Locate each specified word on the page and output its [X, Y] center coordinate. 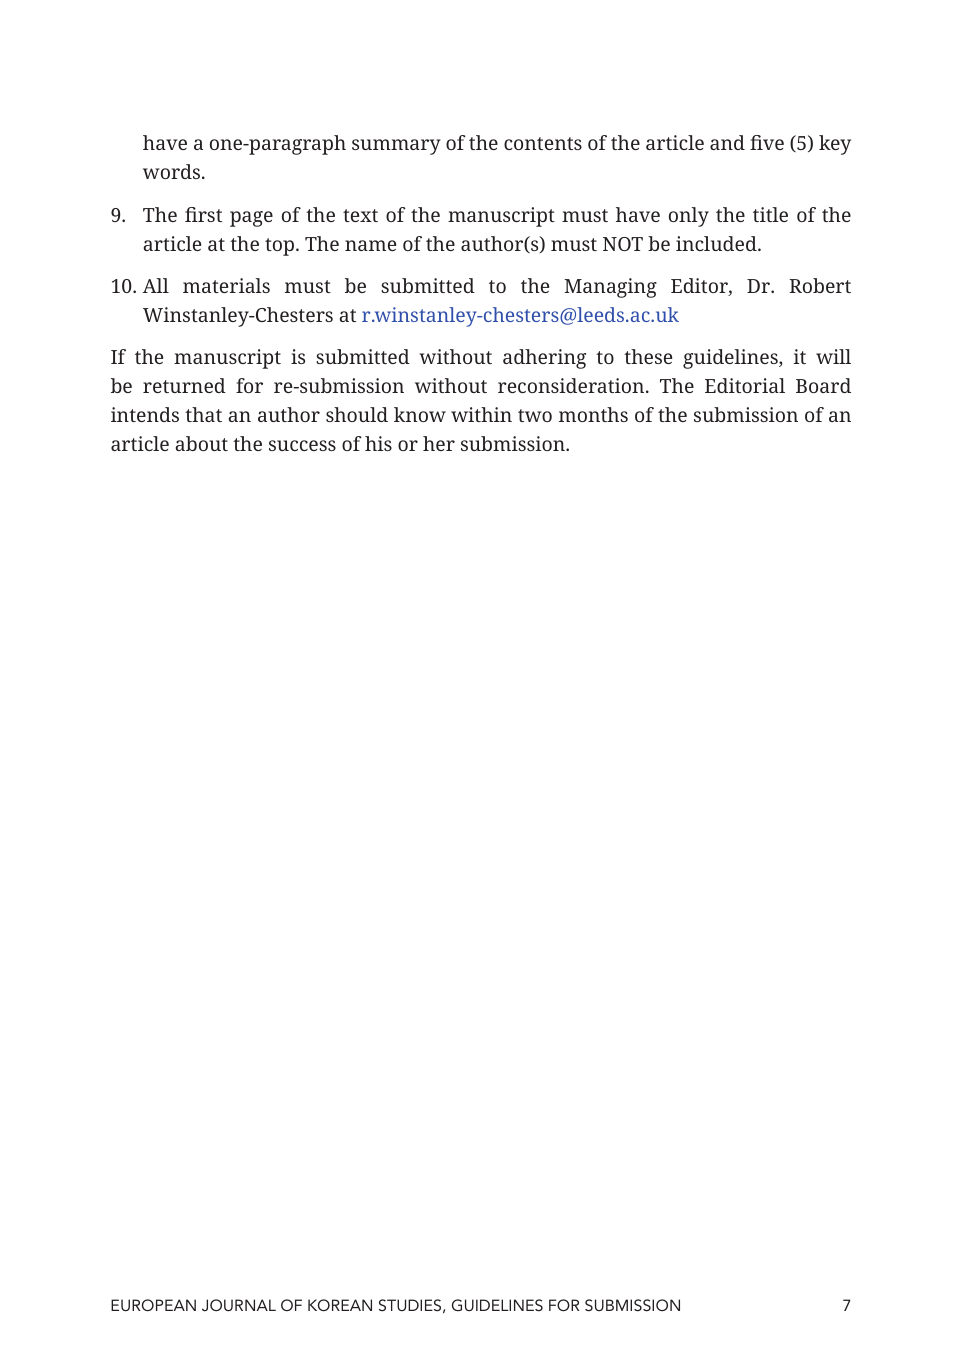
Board [823, 385]
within [481, 414]
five [767, 142]
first [203, 214]
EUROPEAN [153, 1305]
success [302, 445]
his [378, 443]
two [535, 415]
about [202, 443]
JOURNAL [239, 1305]
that [203, 414]
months [593, 414]
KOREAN [340, 1305]
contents [543, 143]
